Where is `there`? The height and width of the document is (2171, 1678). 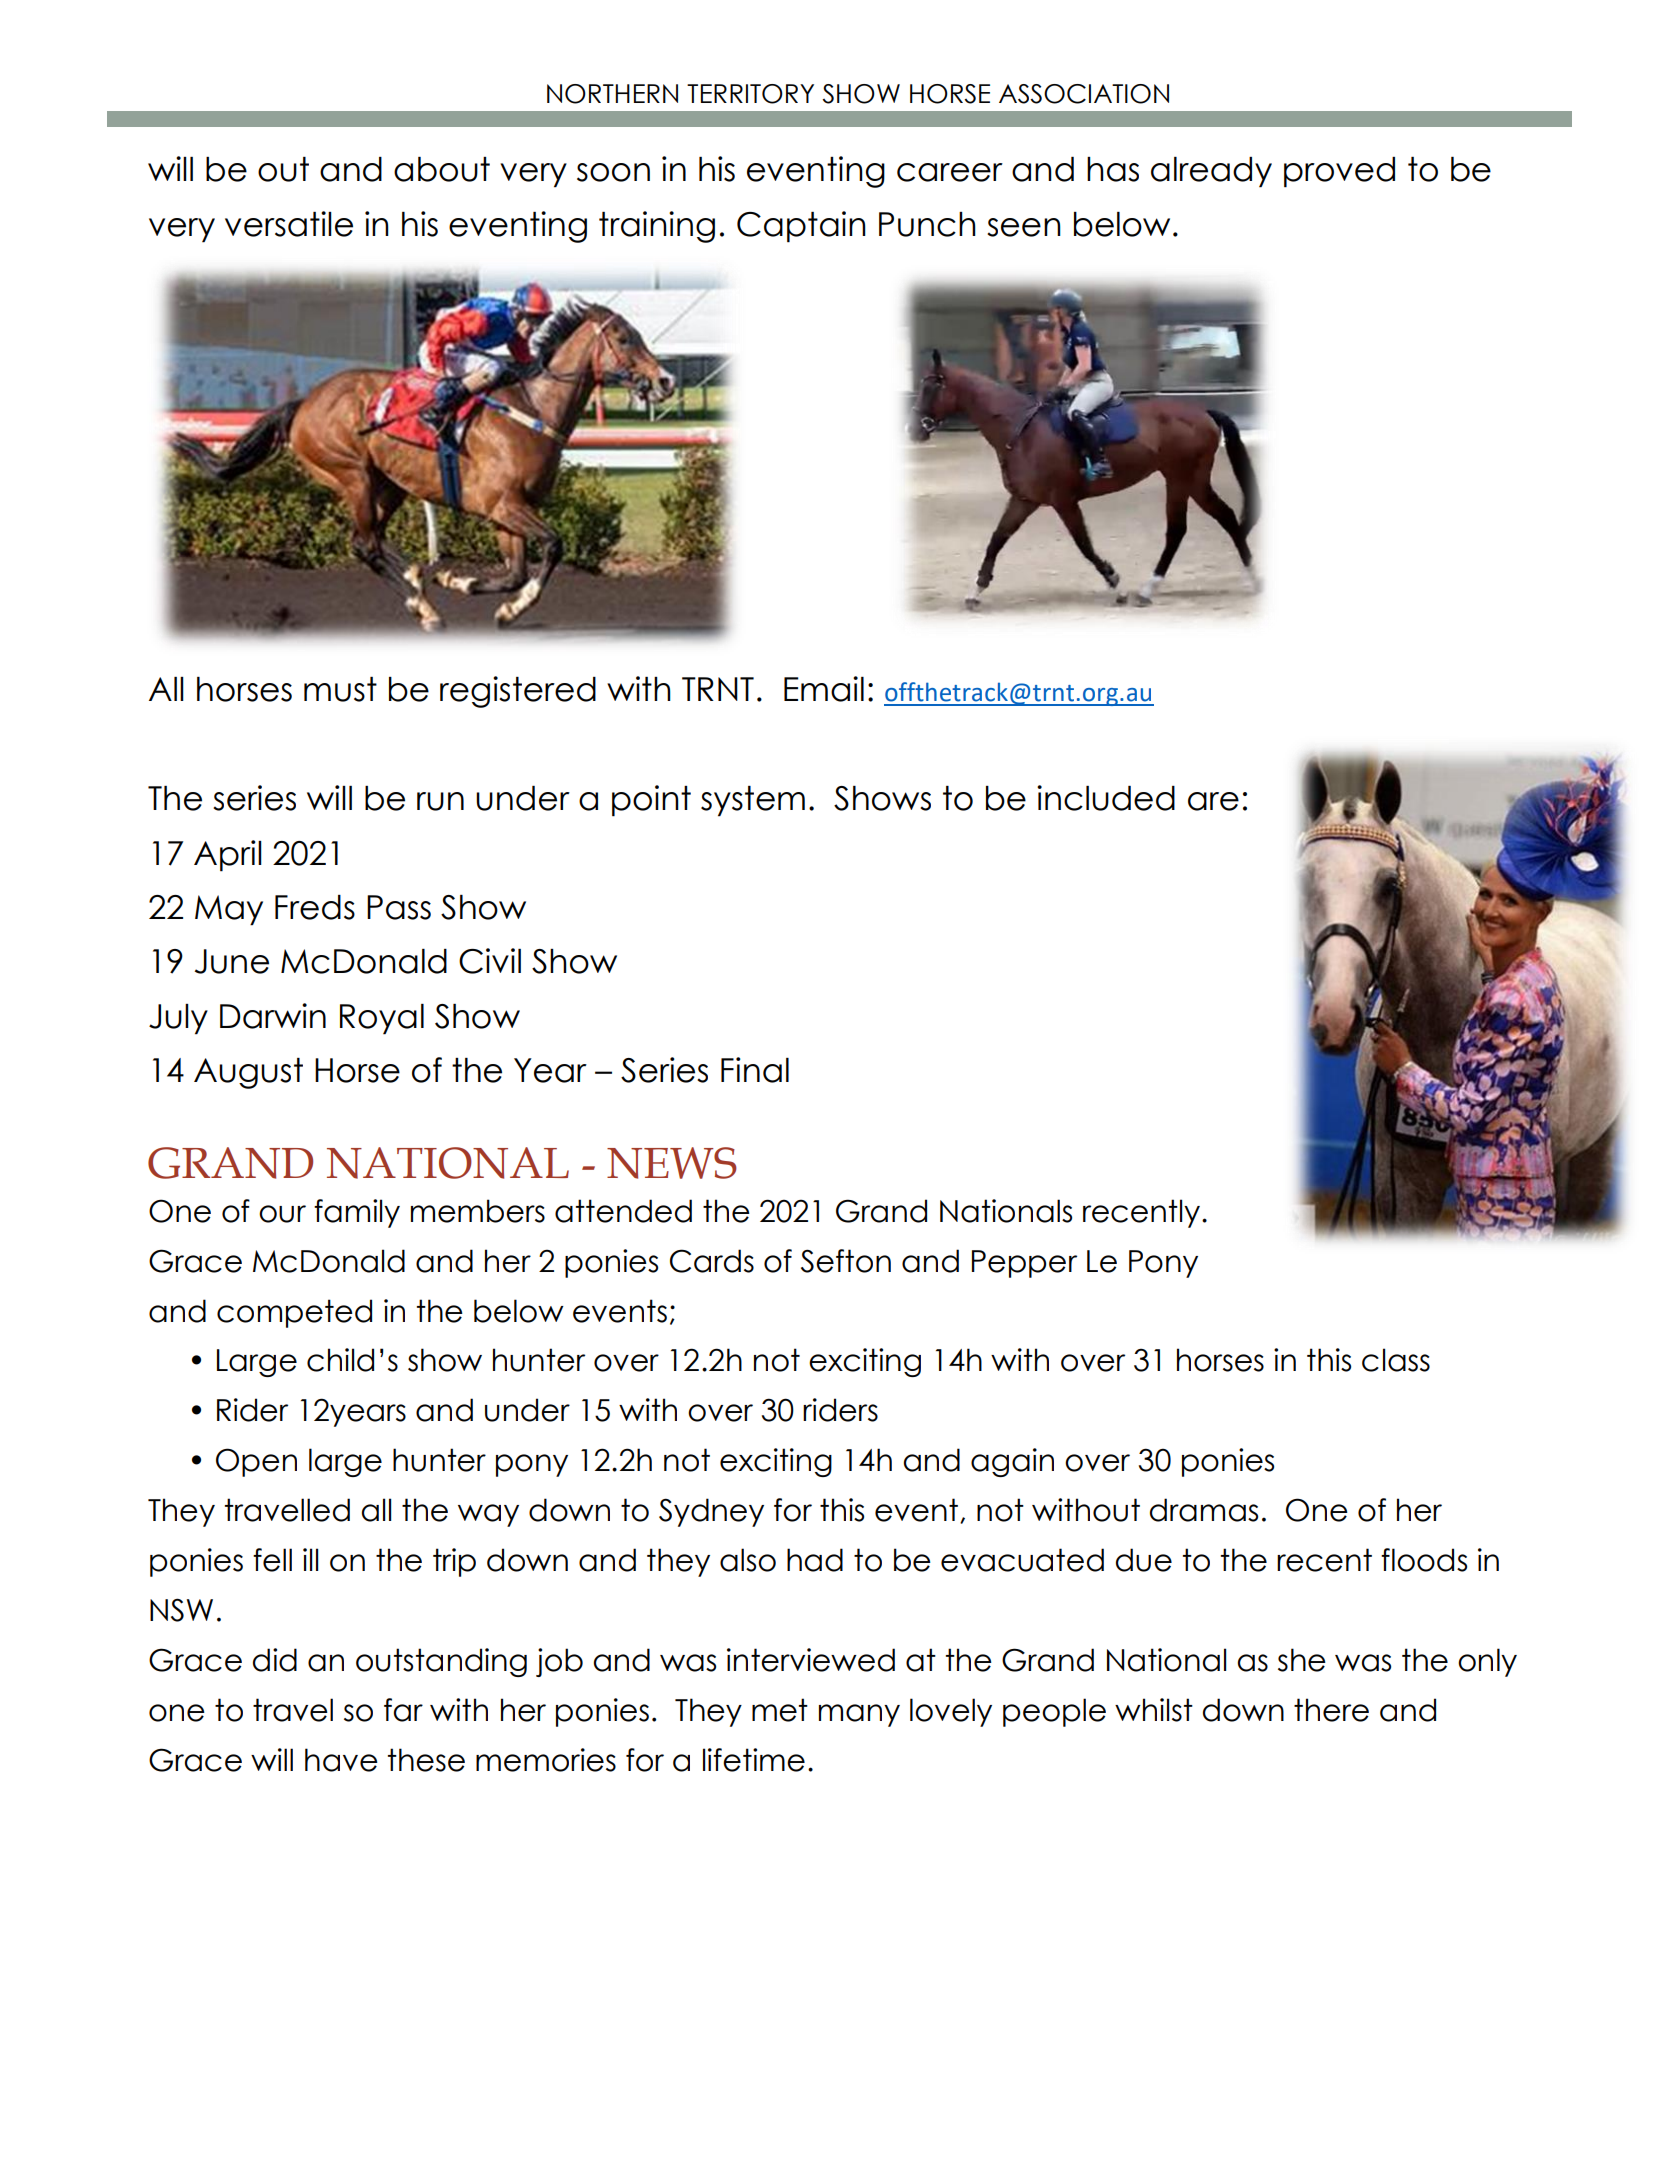 there is located at coordinates (1331, 1710).
